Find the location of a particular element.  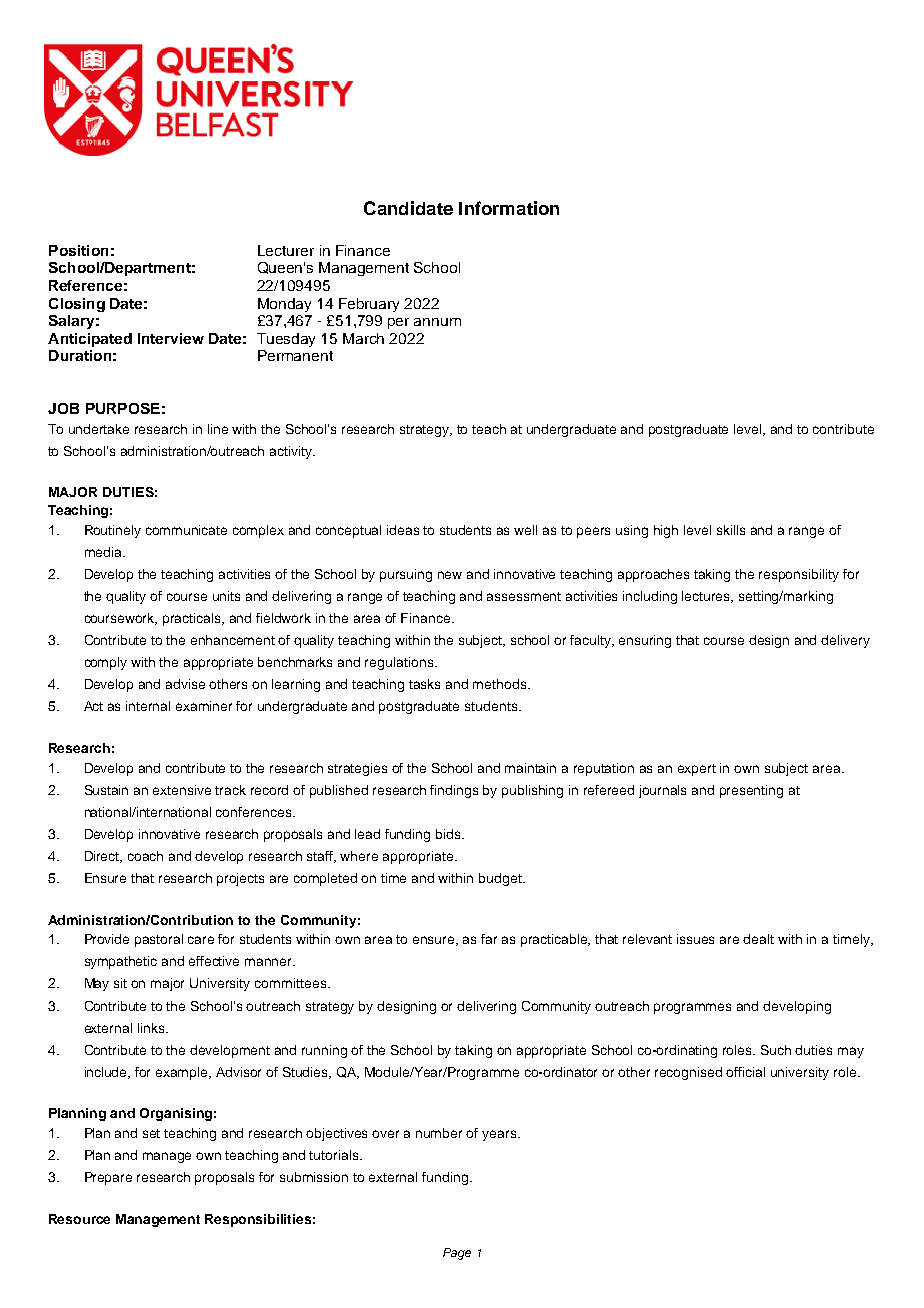

far is located at coordinates (489, 939).
